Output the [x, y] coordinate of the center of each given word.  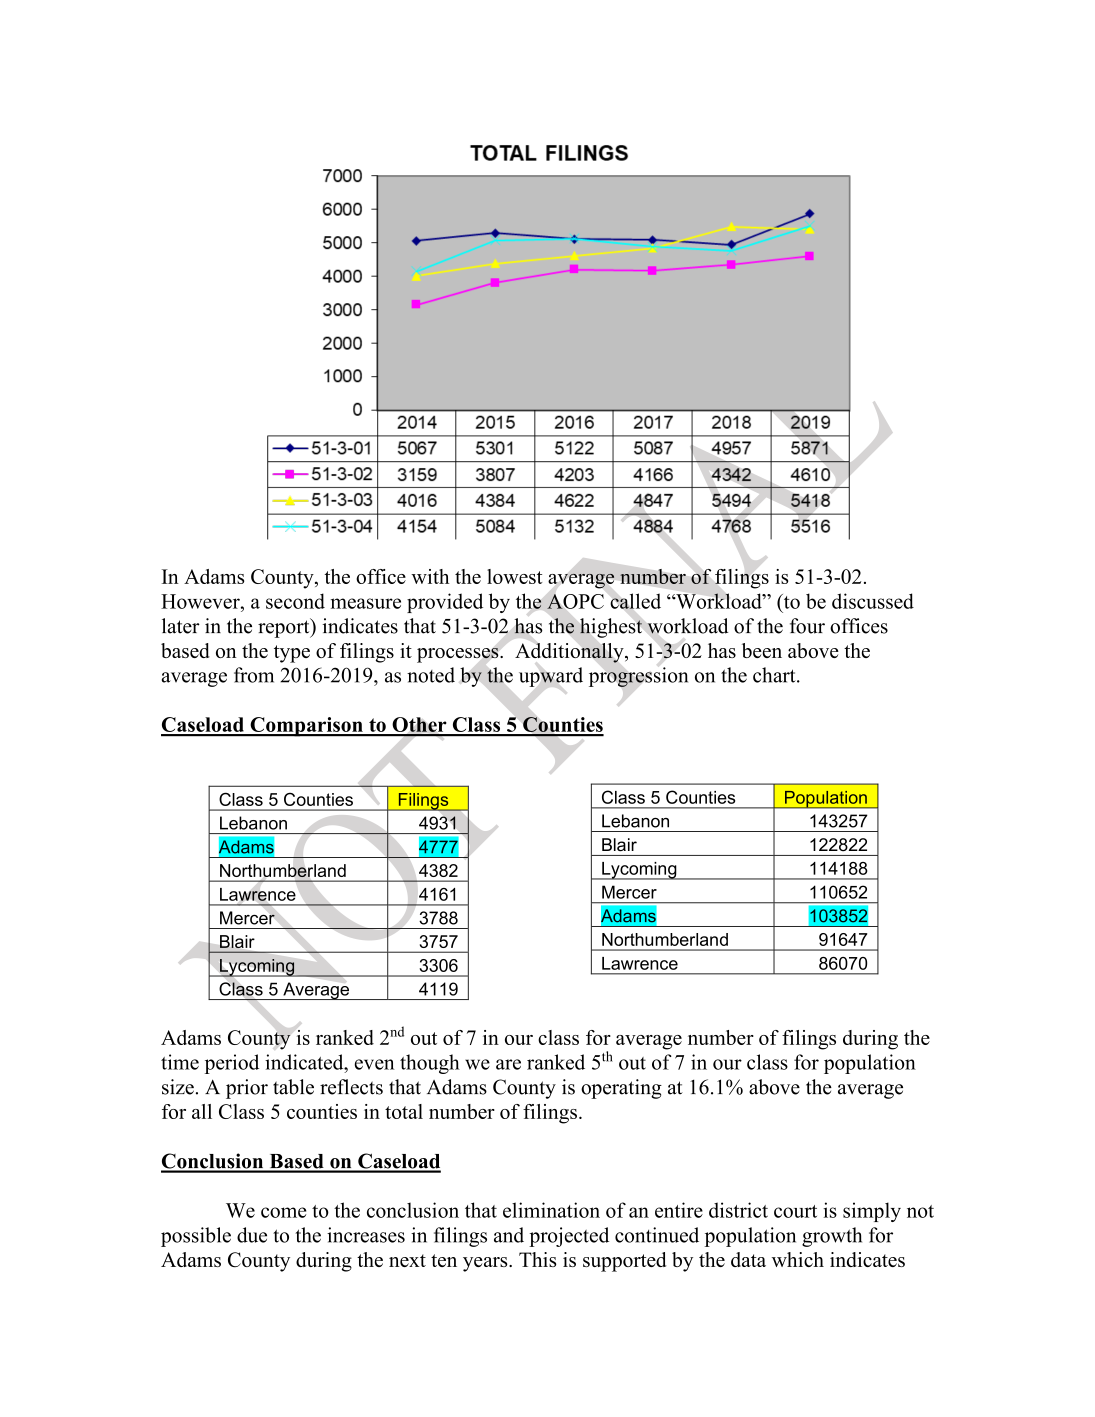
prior [247, 1089]
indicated [305, 1062]
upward [551, 677]
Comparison [306, 727]
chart [775, 675]
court [795, 1211]
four [807, 626]
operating [621, 1089]
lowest [514, 576]
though [430, 1064]
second [295, 601]
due [252, 1235]
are [508, 1064]
